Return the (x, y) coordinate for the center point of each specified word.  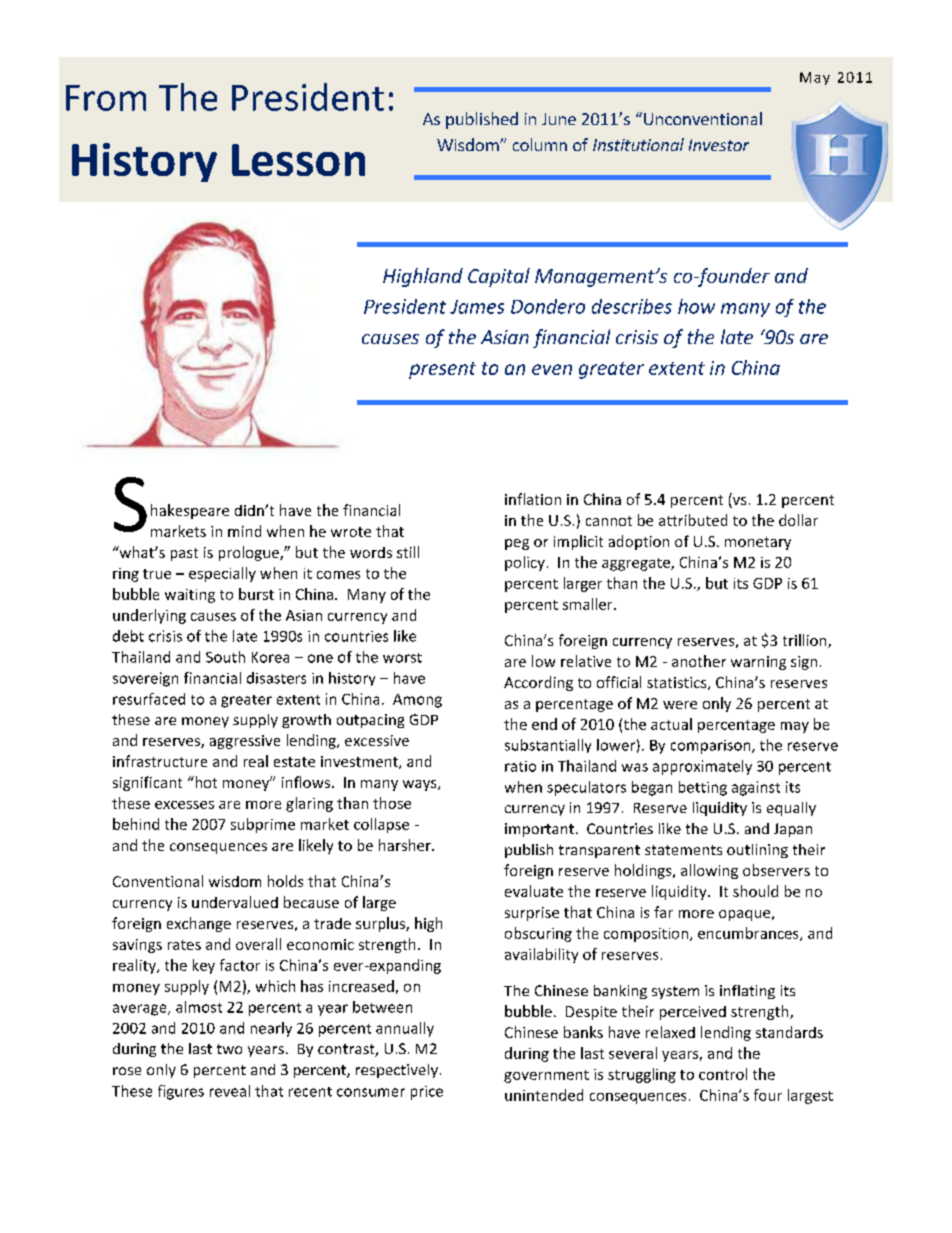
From (106, 98)
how (696, 306)
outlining (757, 851)
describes (632, 306)
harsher (406, 845)
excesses (184, 805)
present (442, 370)
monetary (758, 543)
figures (181, 1092)
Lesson (298, 160)
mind (244, 531)
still (408, 552)
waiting (190, 596)
